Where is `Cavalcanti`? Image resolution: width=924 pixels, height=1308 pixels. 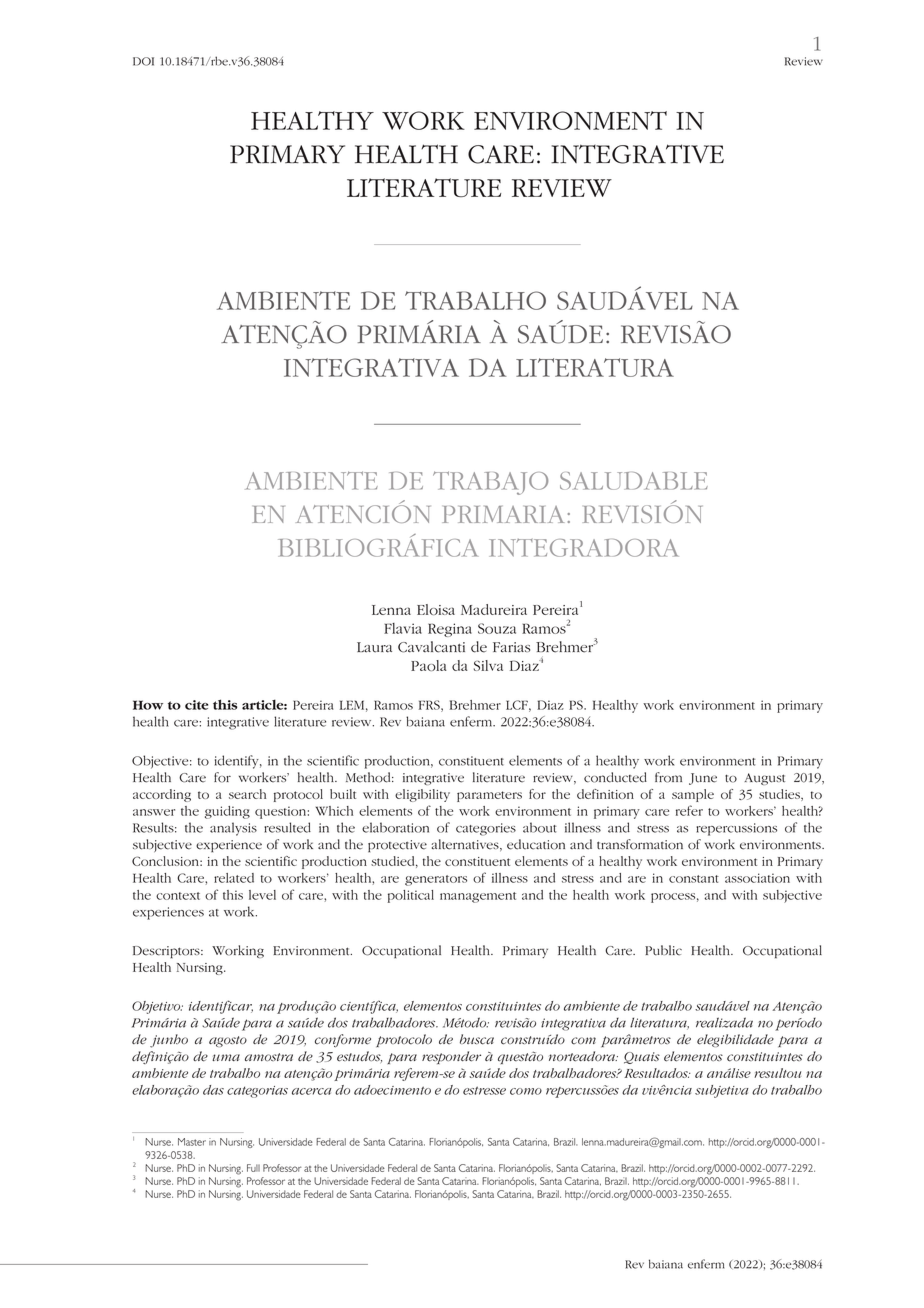
Cavalcanti is located at coordinates (431, 647).
